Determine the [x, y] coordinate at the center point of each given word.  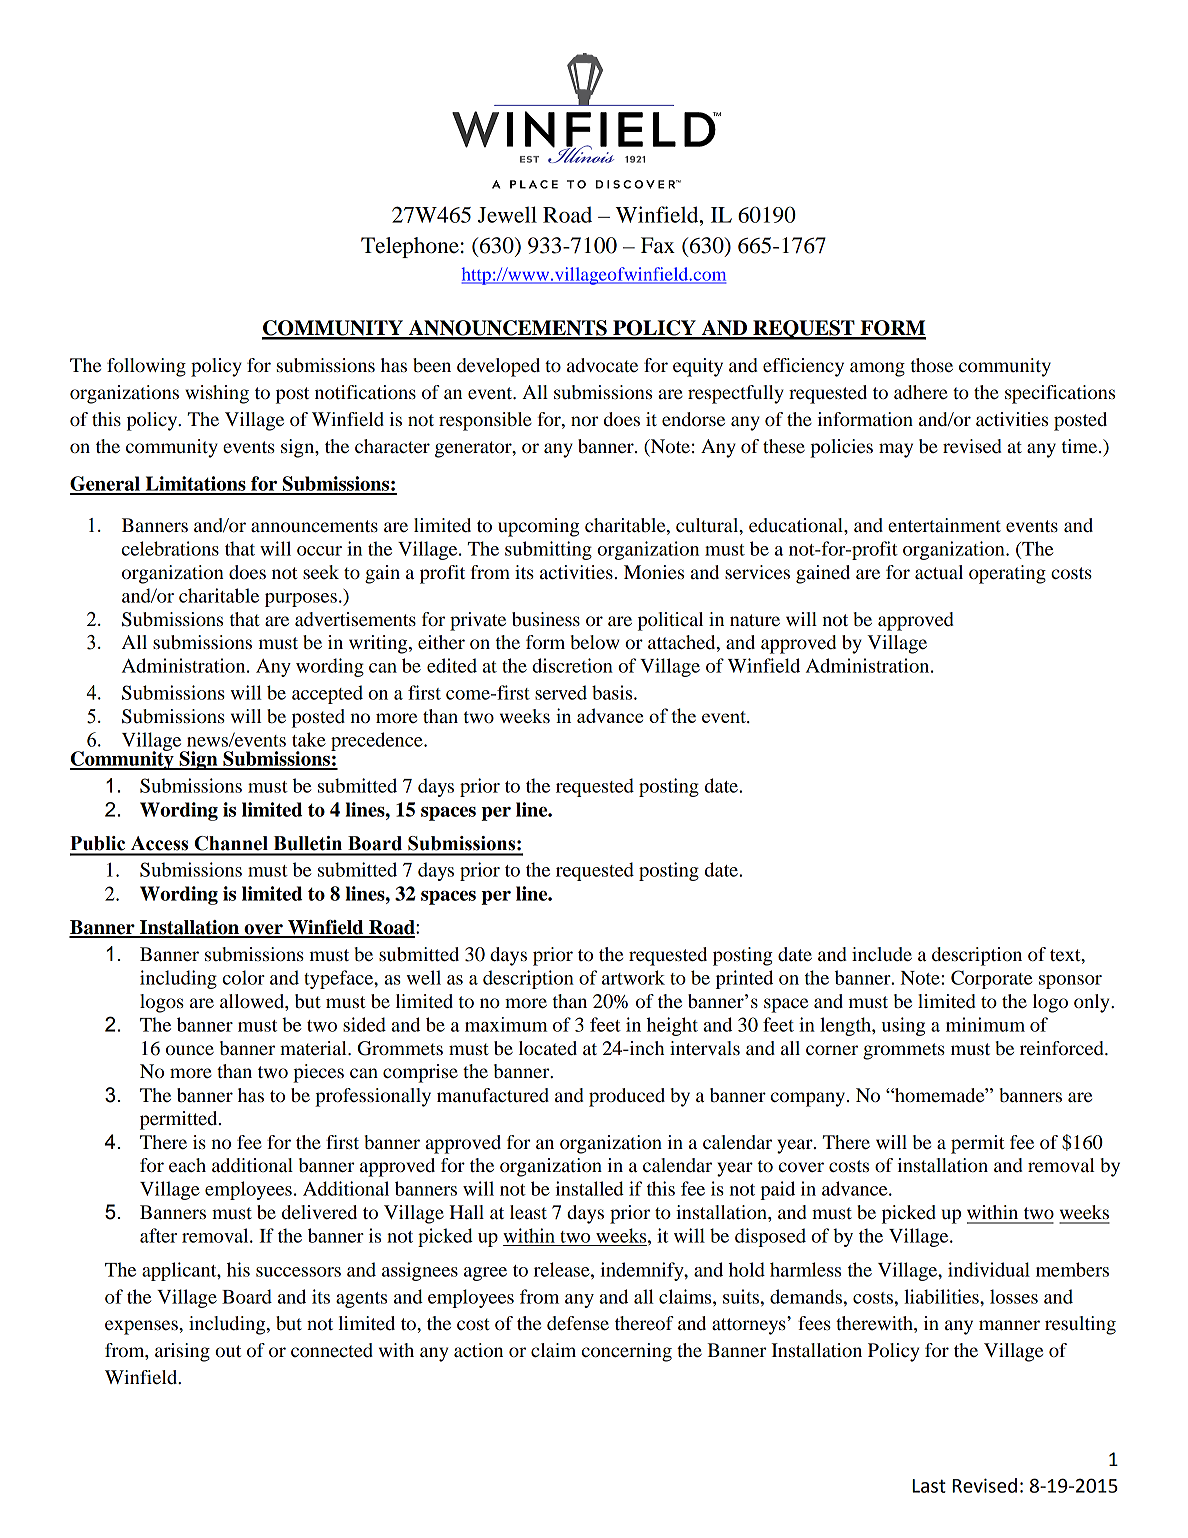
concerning [627, 1352]
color [244, 977]
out [228, 1351]
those [932, 365]
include [882, 954]
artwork [633, 977]
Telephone [410, 247]
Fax [658, 245]
